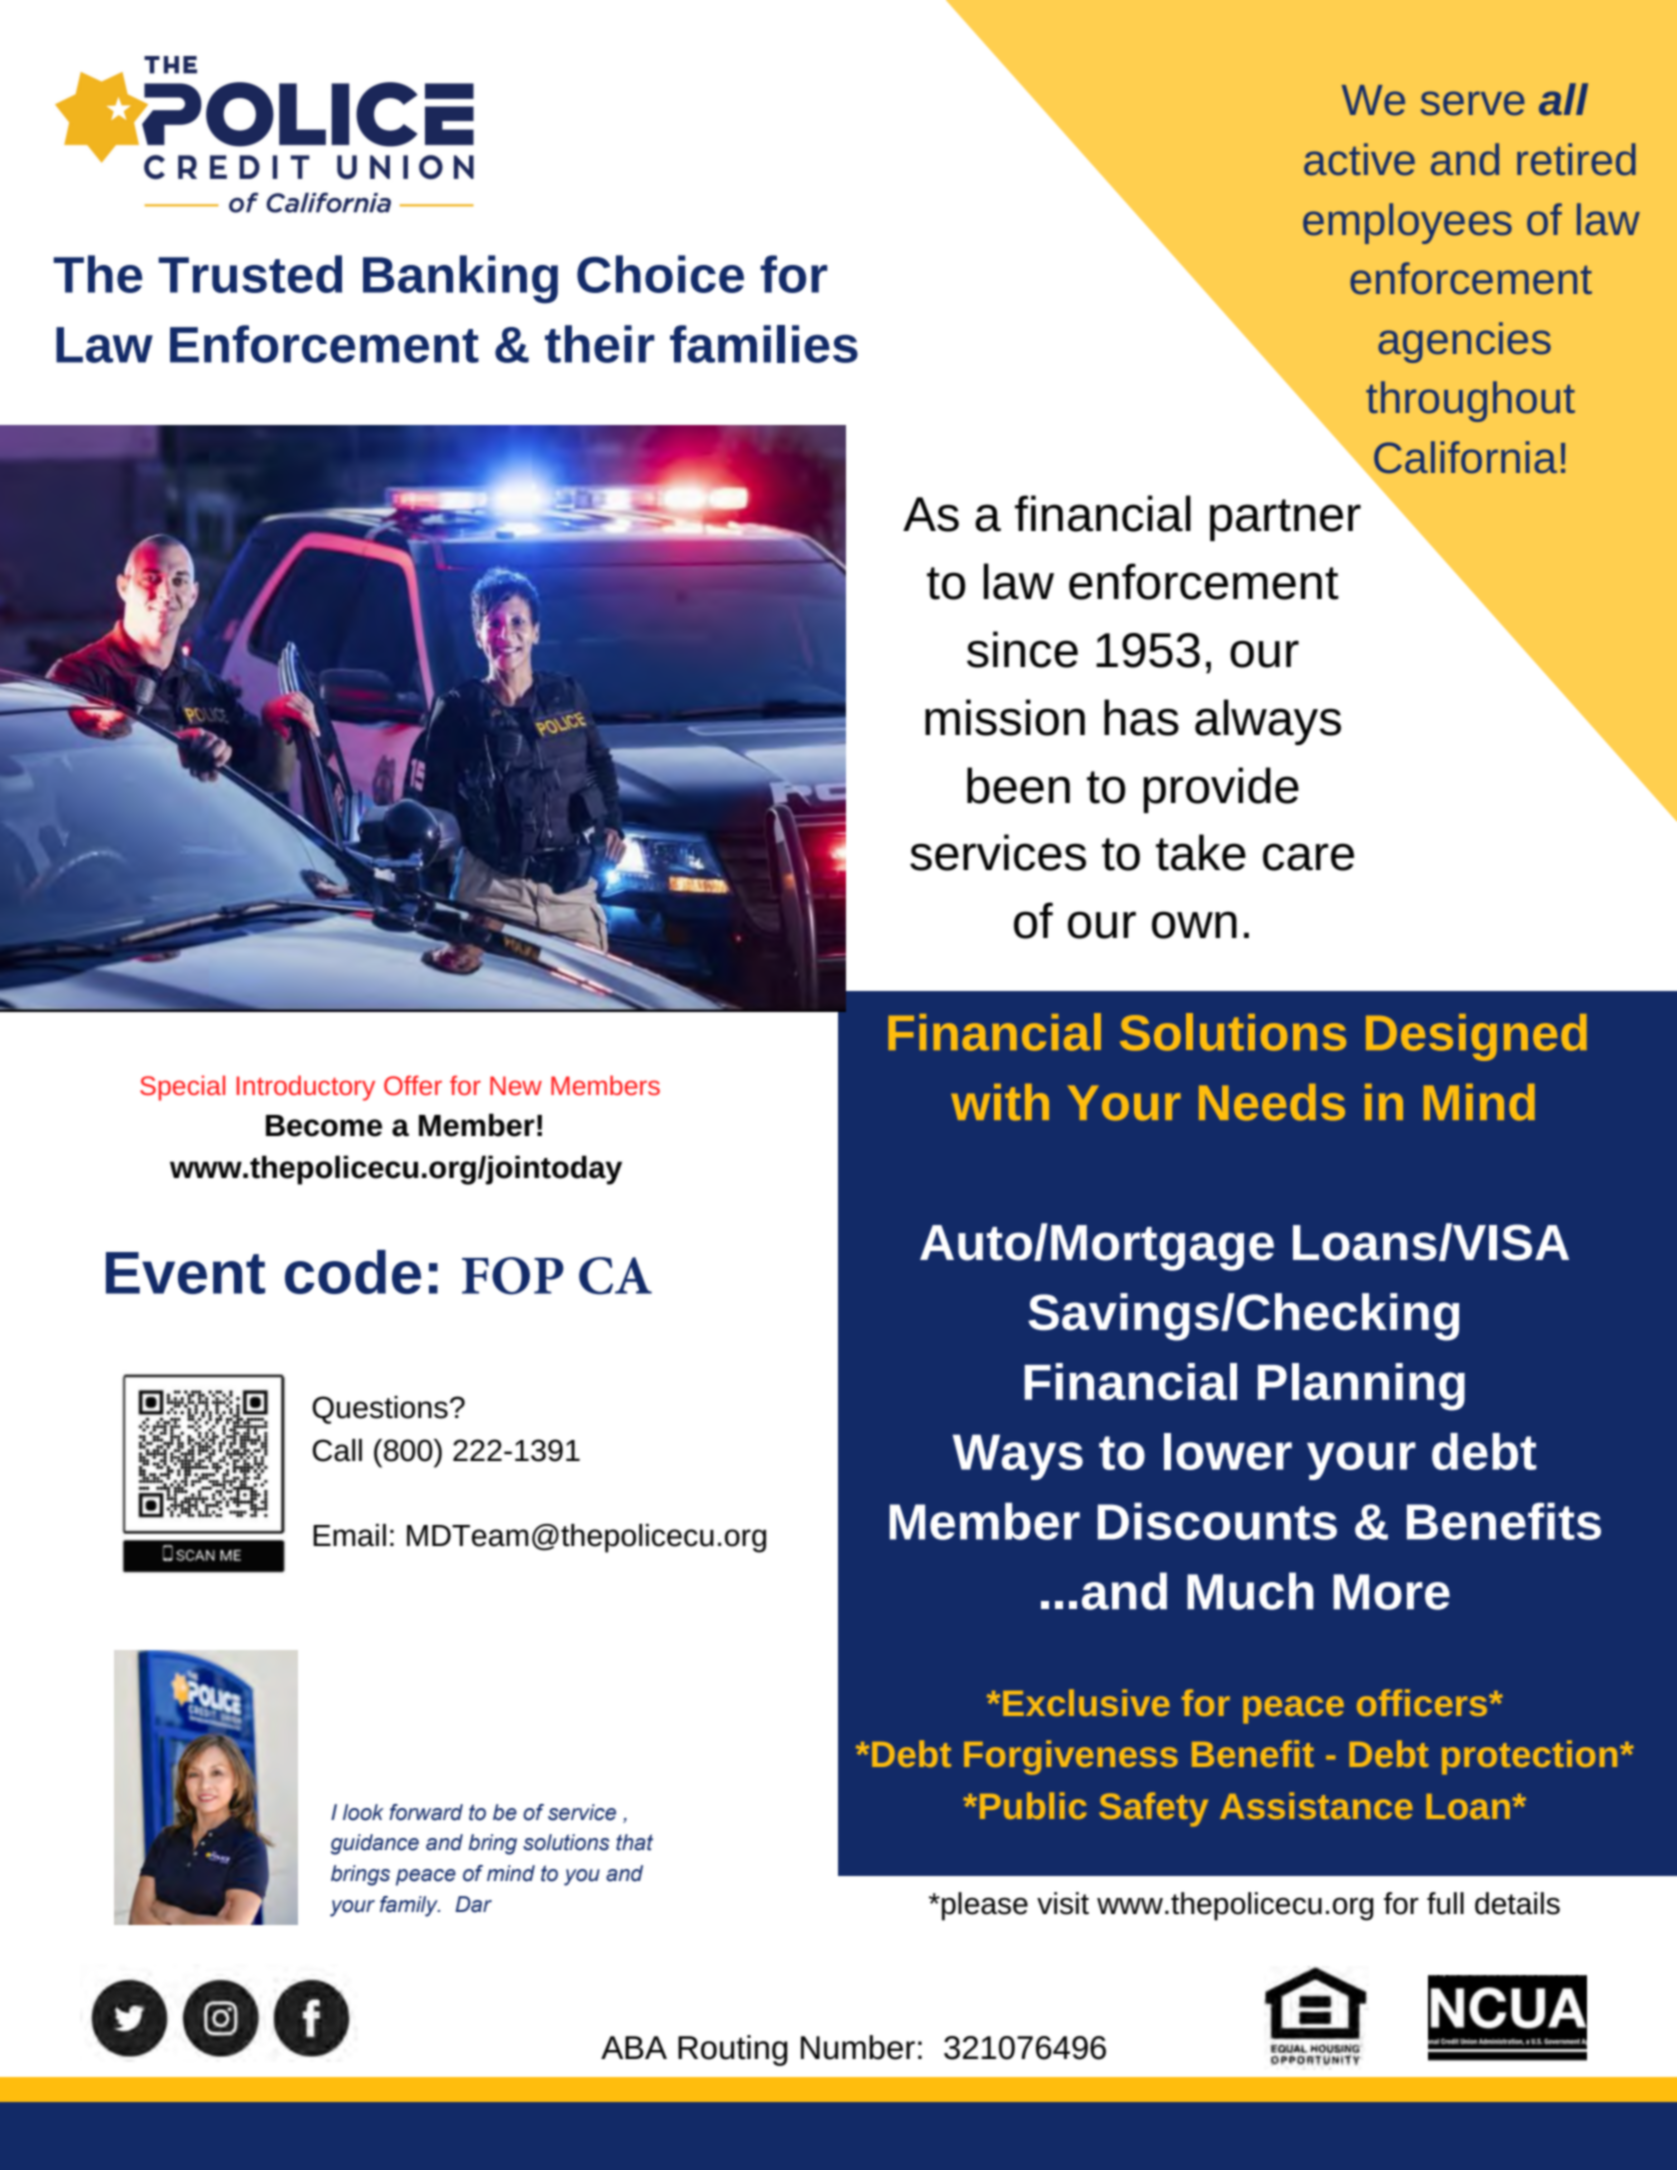  Describe the element at coordinates (410, 1906) in the screenshot. I see `family` at that location.
